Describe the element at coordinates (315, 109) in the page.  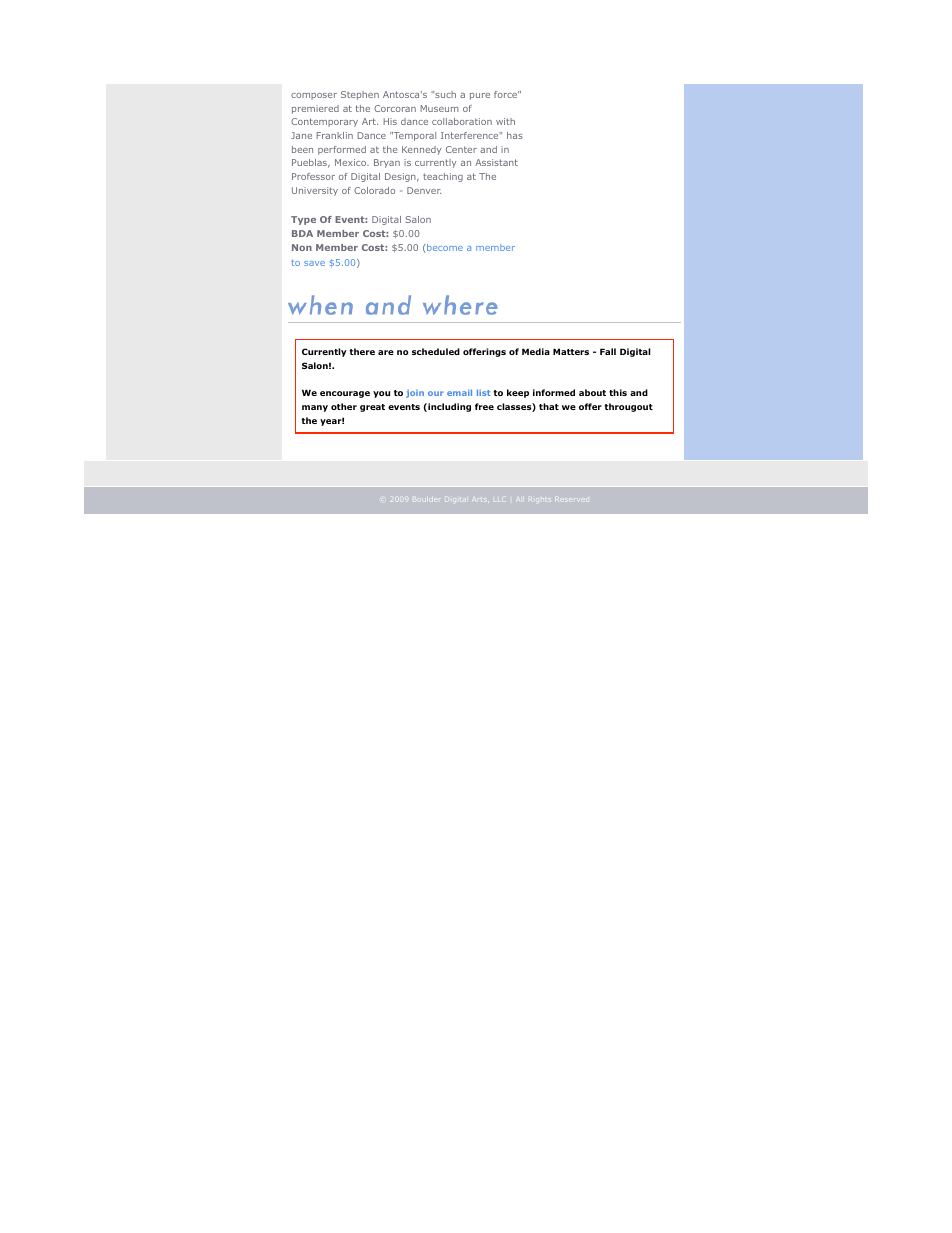
I see `premiered` at that location.
